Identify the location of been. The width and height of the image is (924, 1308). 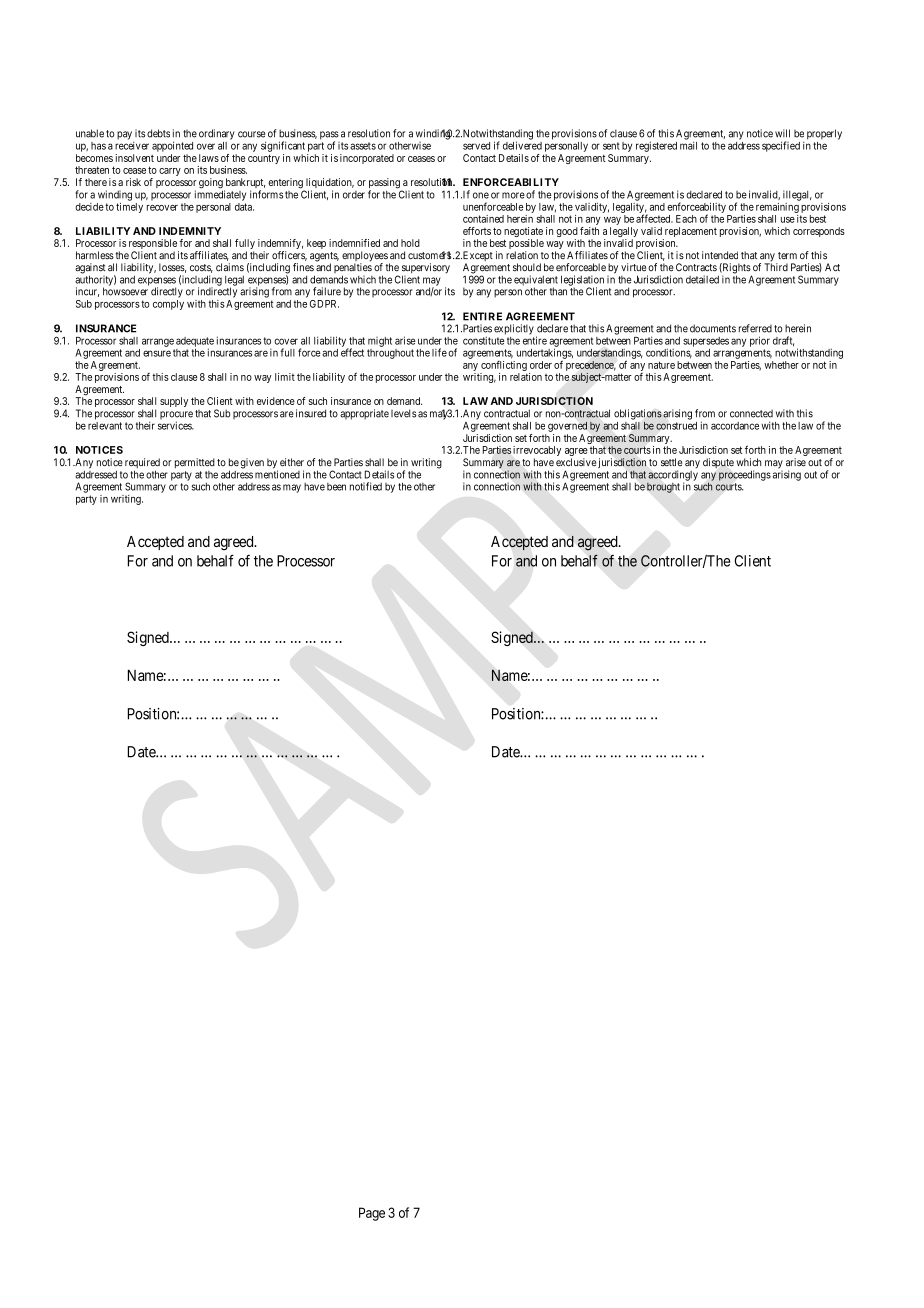
(336, 487).
